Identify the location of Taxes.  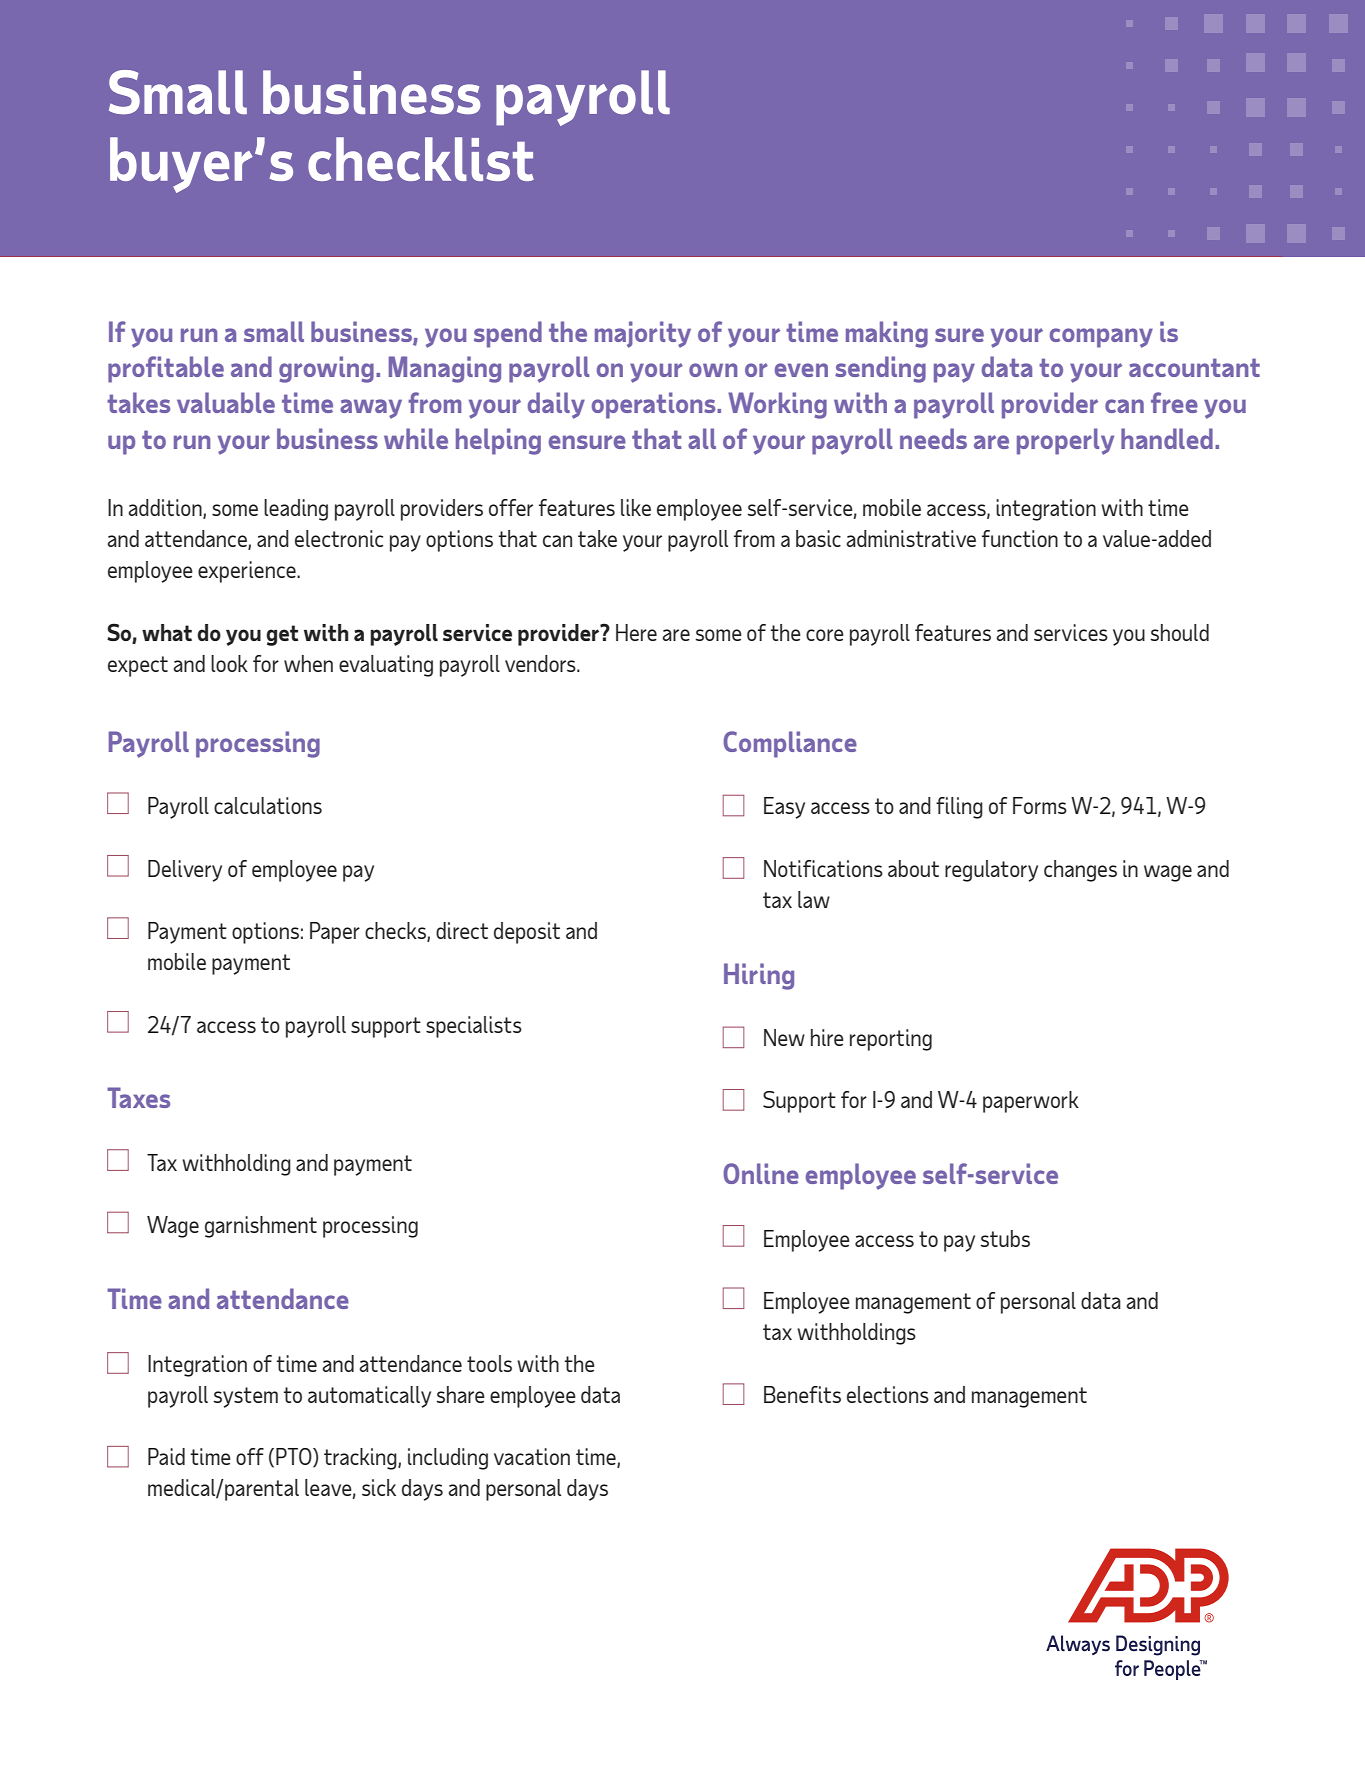
(138, 1097).
